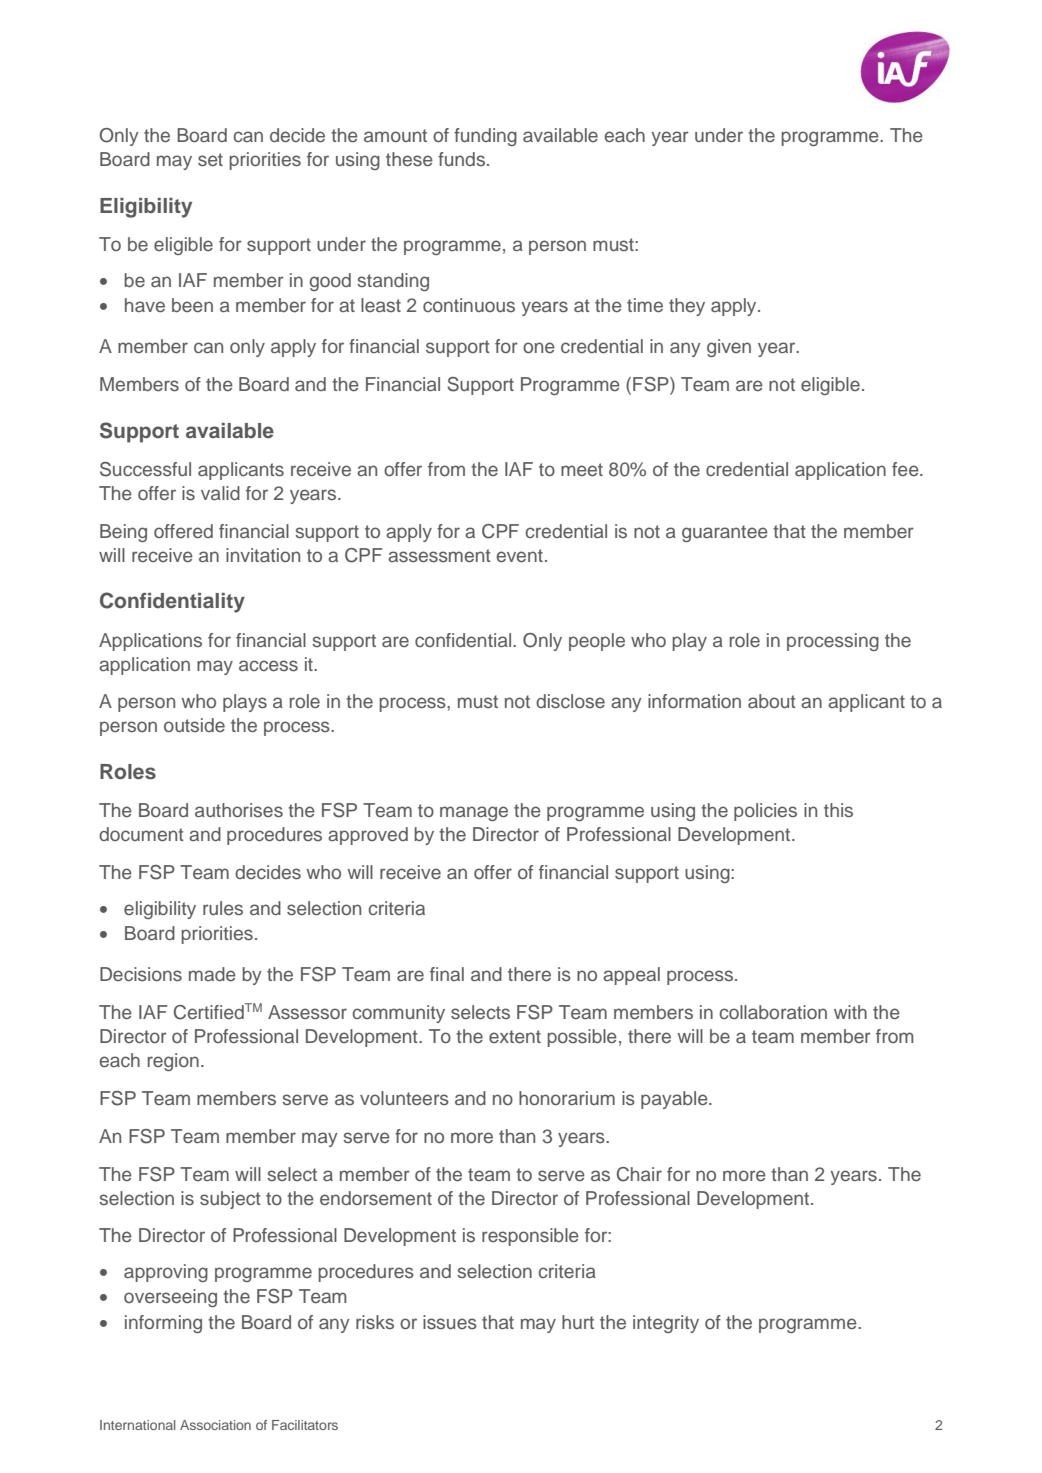 This image has width=1042, height=1473. What do you see at coordinates (515, 1036) in the image?
I see `extent` at bounding box center [515, 1036].
